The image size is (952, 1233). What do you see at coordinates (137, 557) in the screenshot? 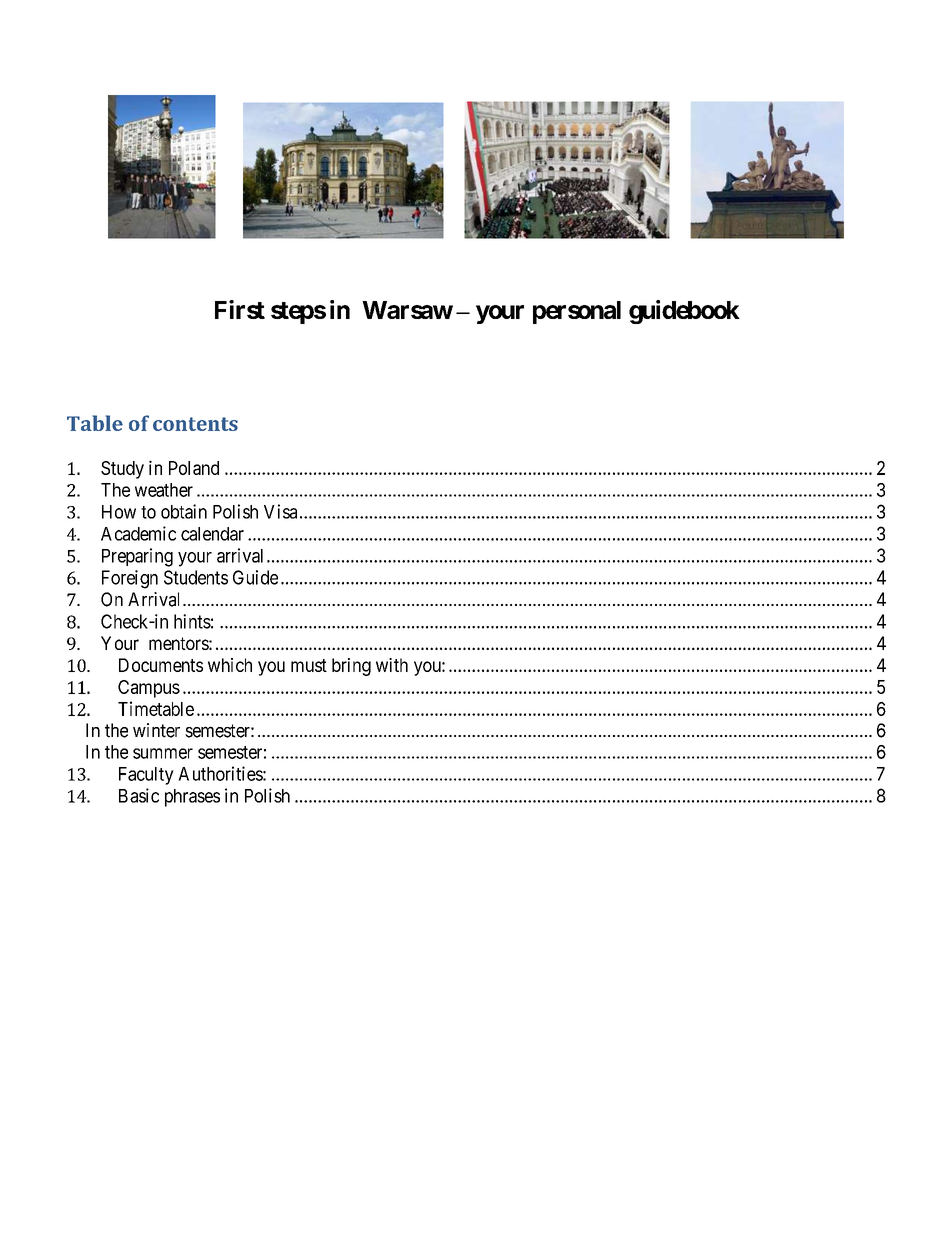
I see `Preparing` at bounding box center [137, 557].
